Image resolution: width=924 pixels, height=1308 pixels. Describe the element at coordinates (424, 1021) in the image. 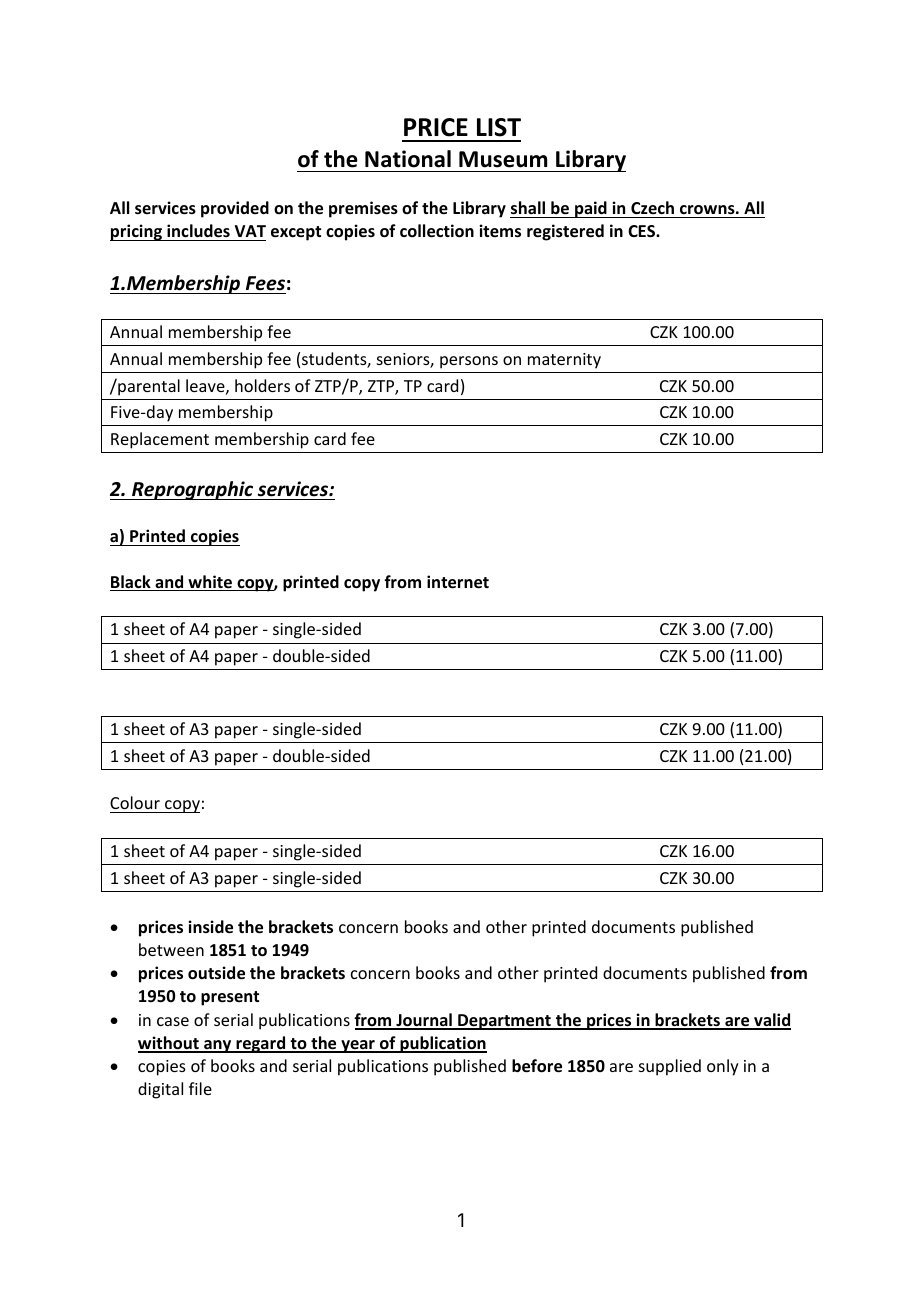

I see `Journal` at that location.
